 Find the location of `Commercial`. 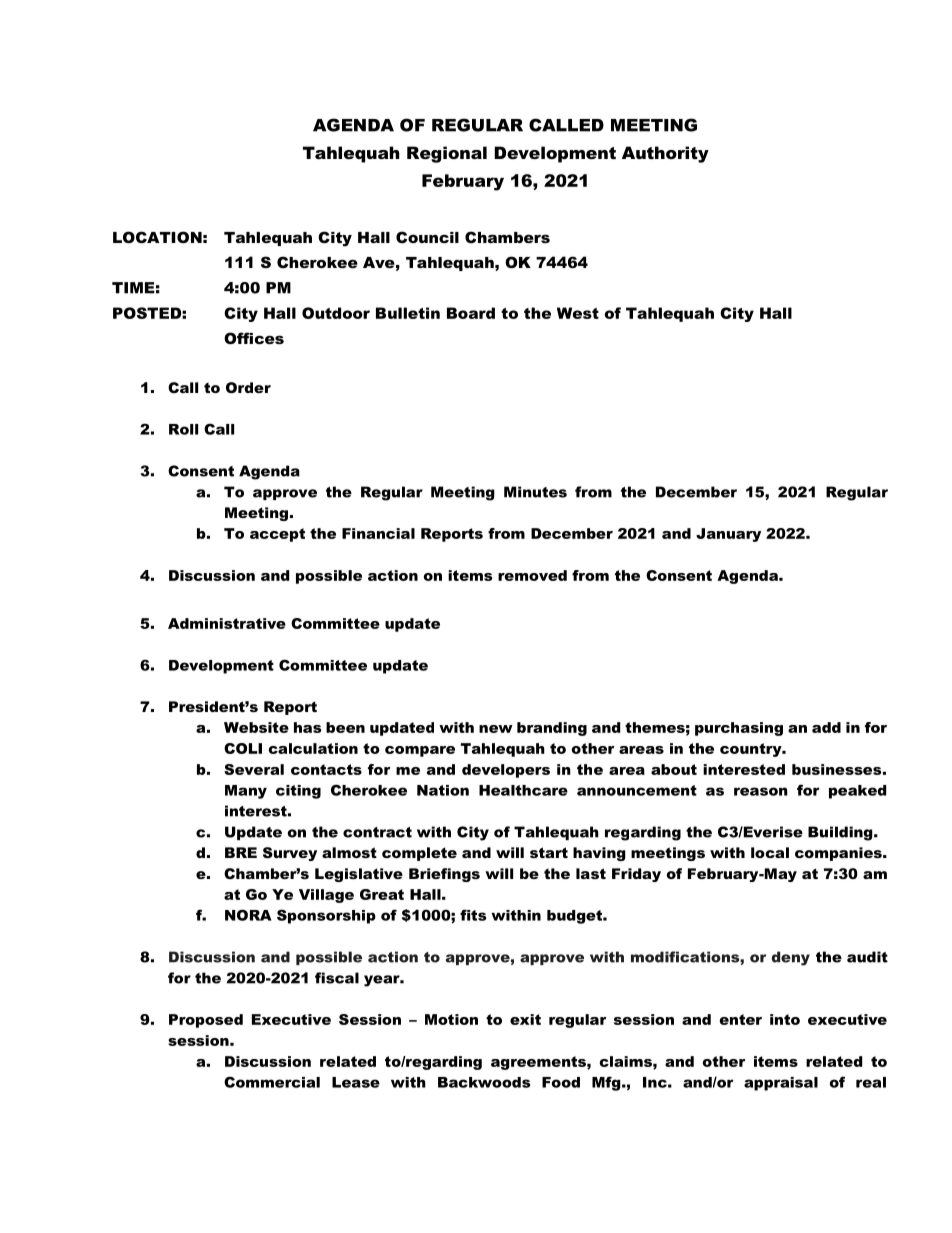

Commercial is located at coordinates (272, 1082).
